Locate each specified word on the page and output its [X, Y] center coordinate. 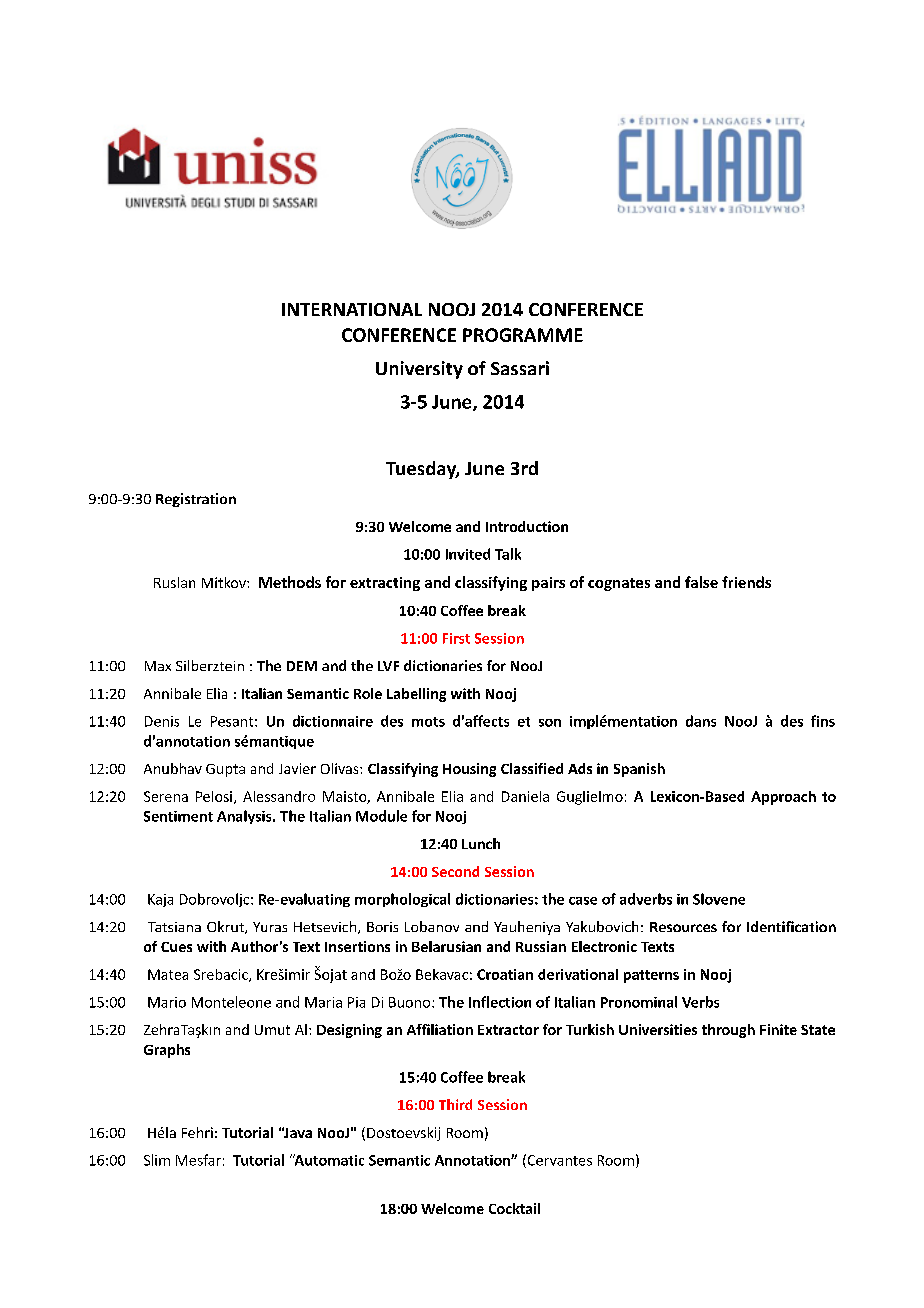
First [456, 638]
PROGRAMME [523, 335]
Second [455, 871]
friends [746, 582]
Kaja [160, 900]
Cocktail [514, 1208]
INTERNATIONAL [352, 309]
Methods [290, 582]
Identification [791, 926]
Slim [157, 1160]
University [419, 370]
